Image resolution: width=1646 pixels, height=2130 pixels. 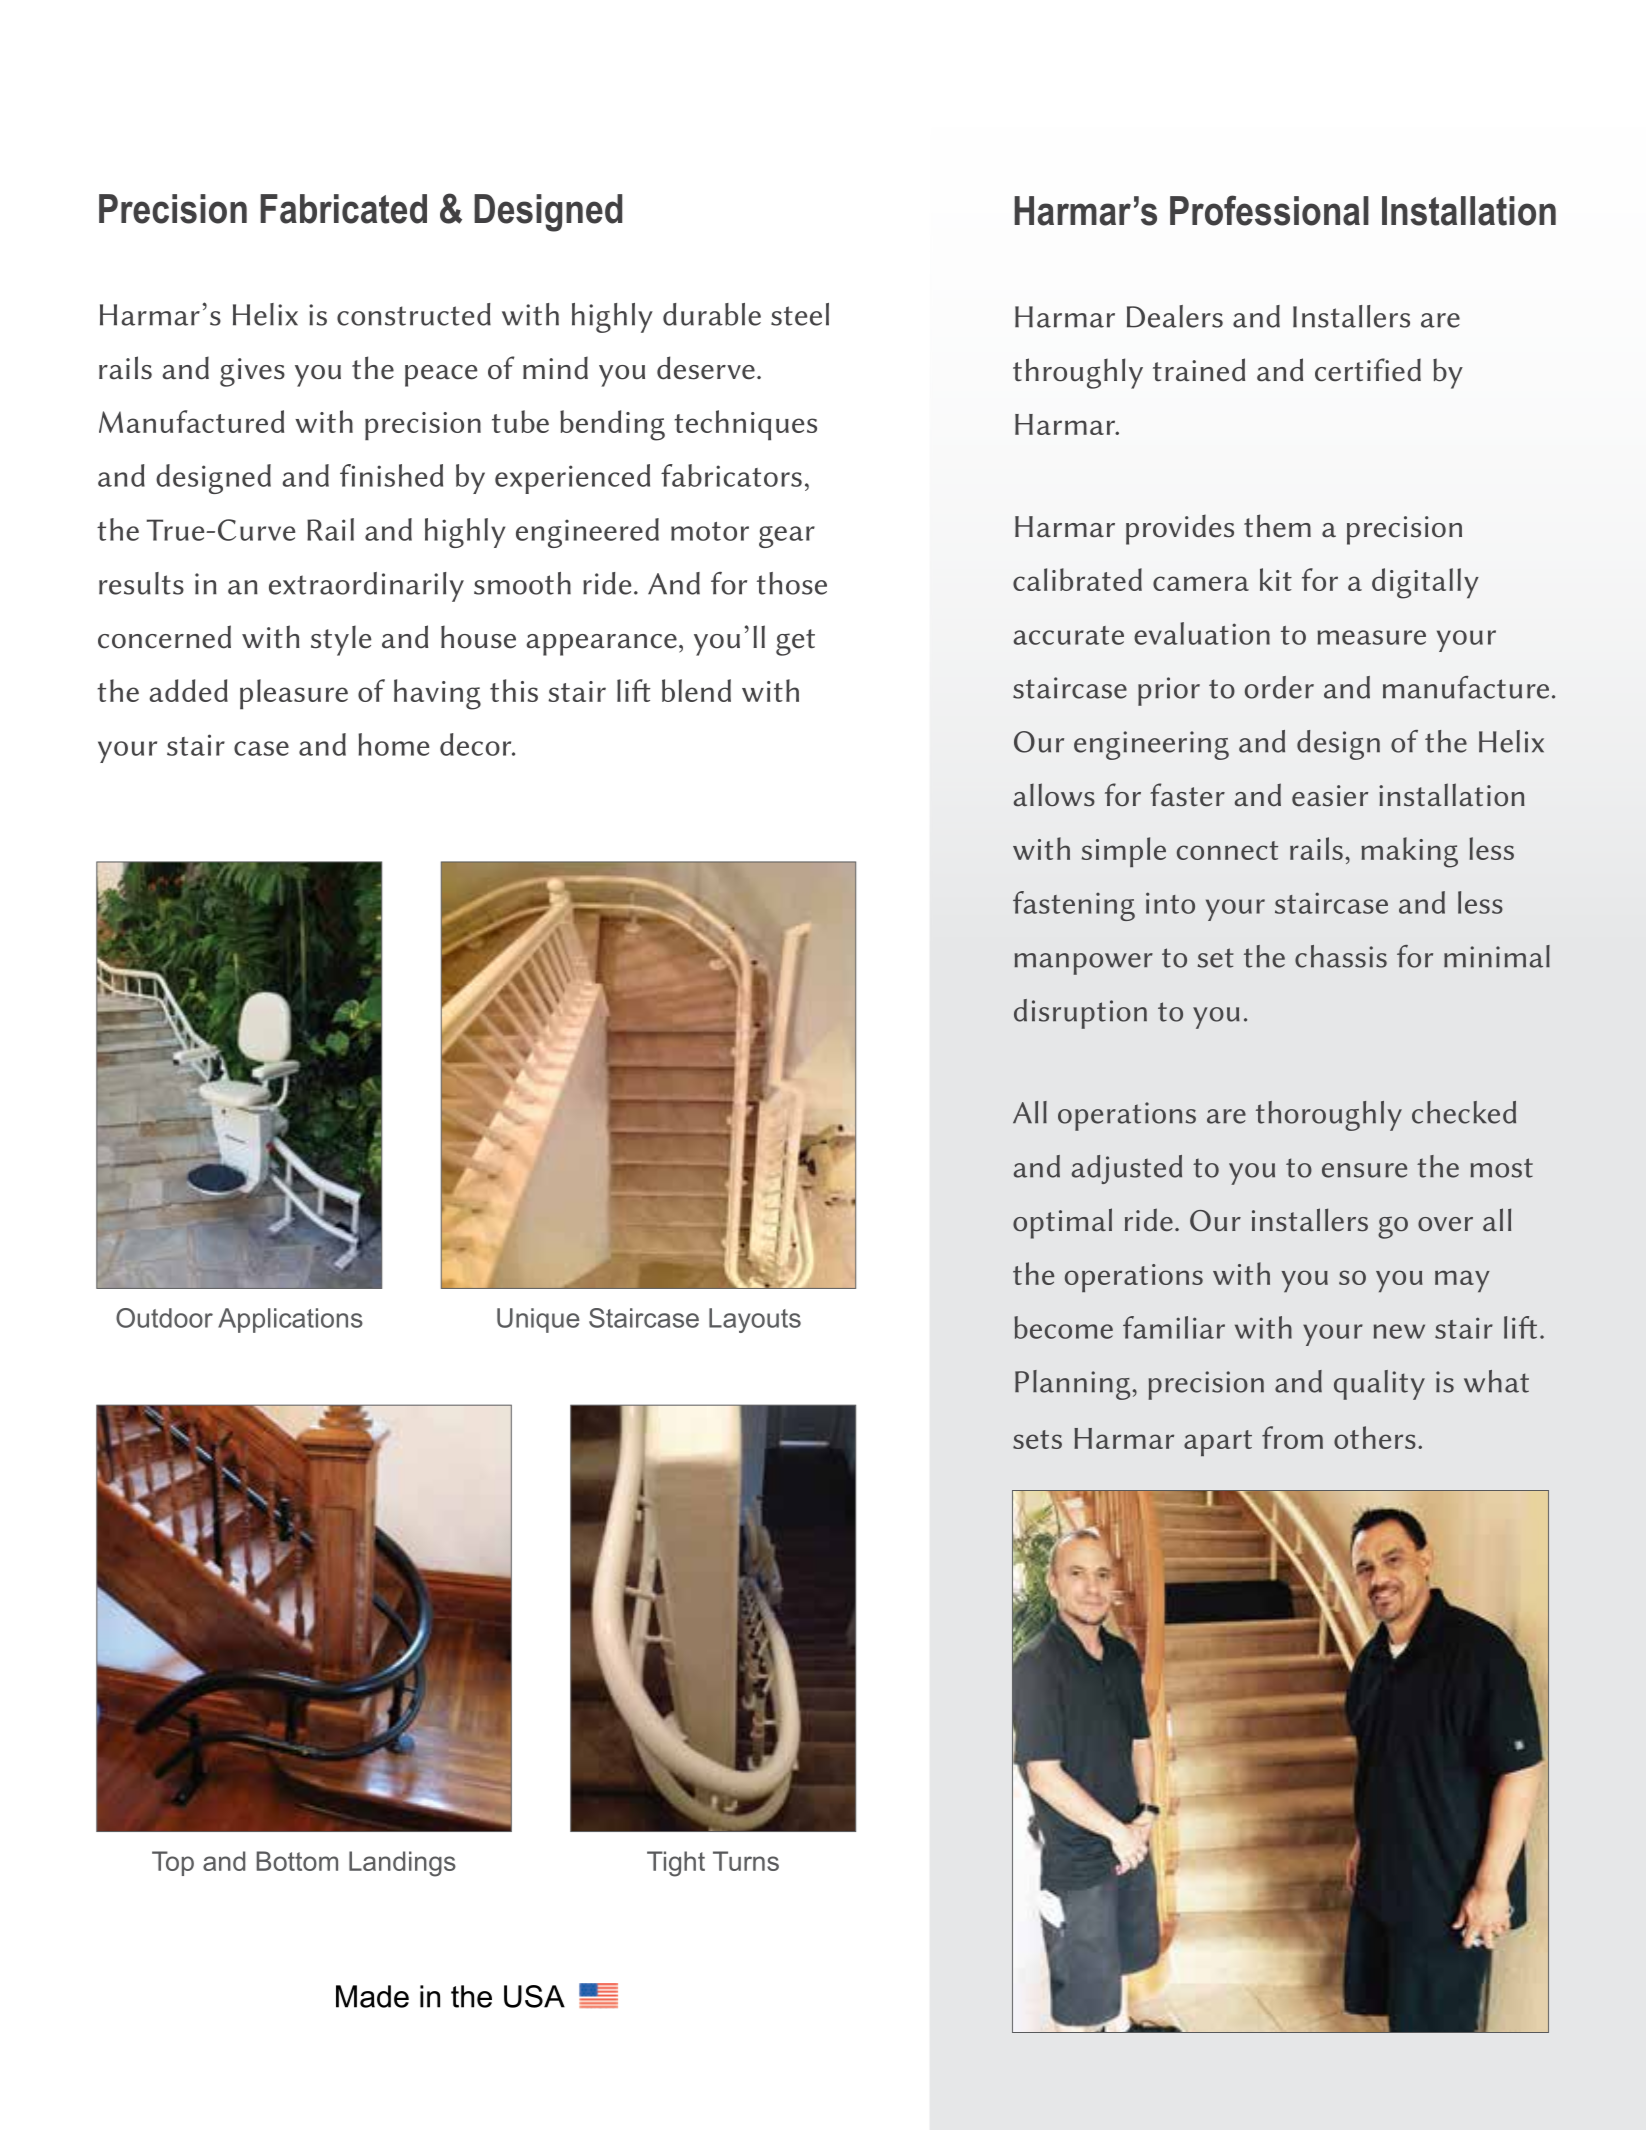 What do you see at coordinates (1330, 796) in the document?
I see `easier` at bounding box center [1330, 796].
